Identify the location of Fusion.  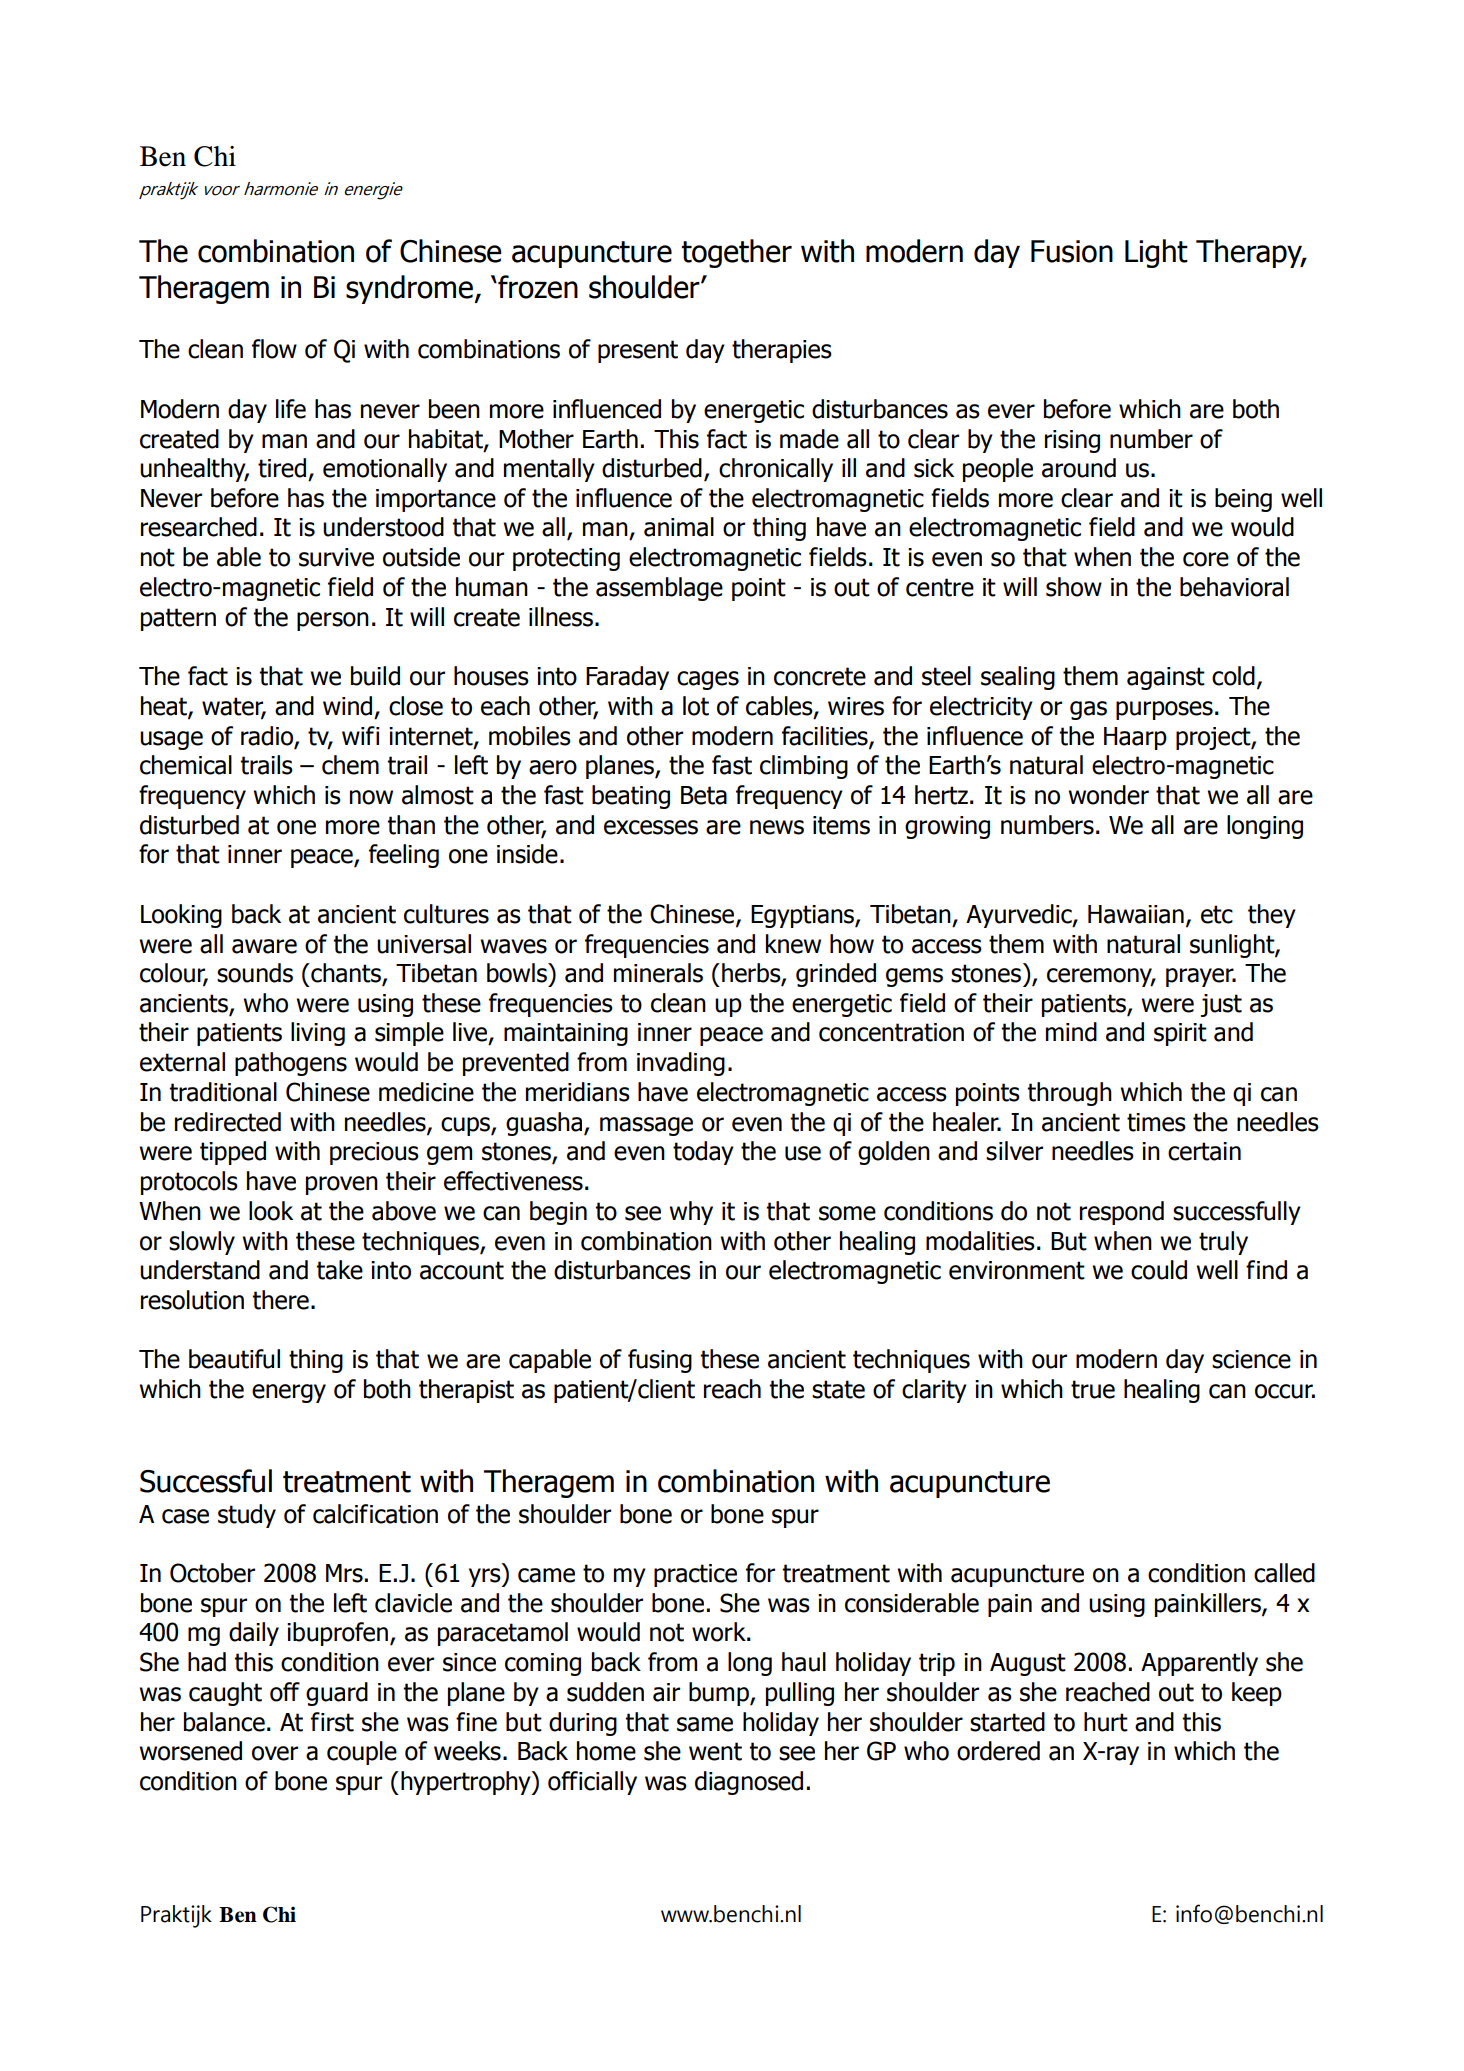
(1072, 251).
